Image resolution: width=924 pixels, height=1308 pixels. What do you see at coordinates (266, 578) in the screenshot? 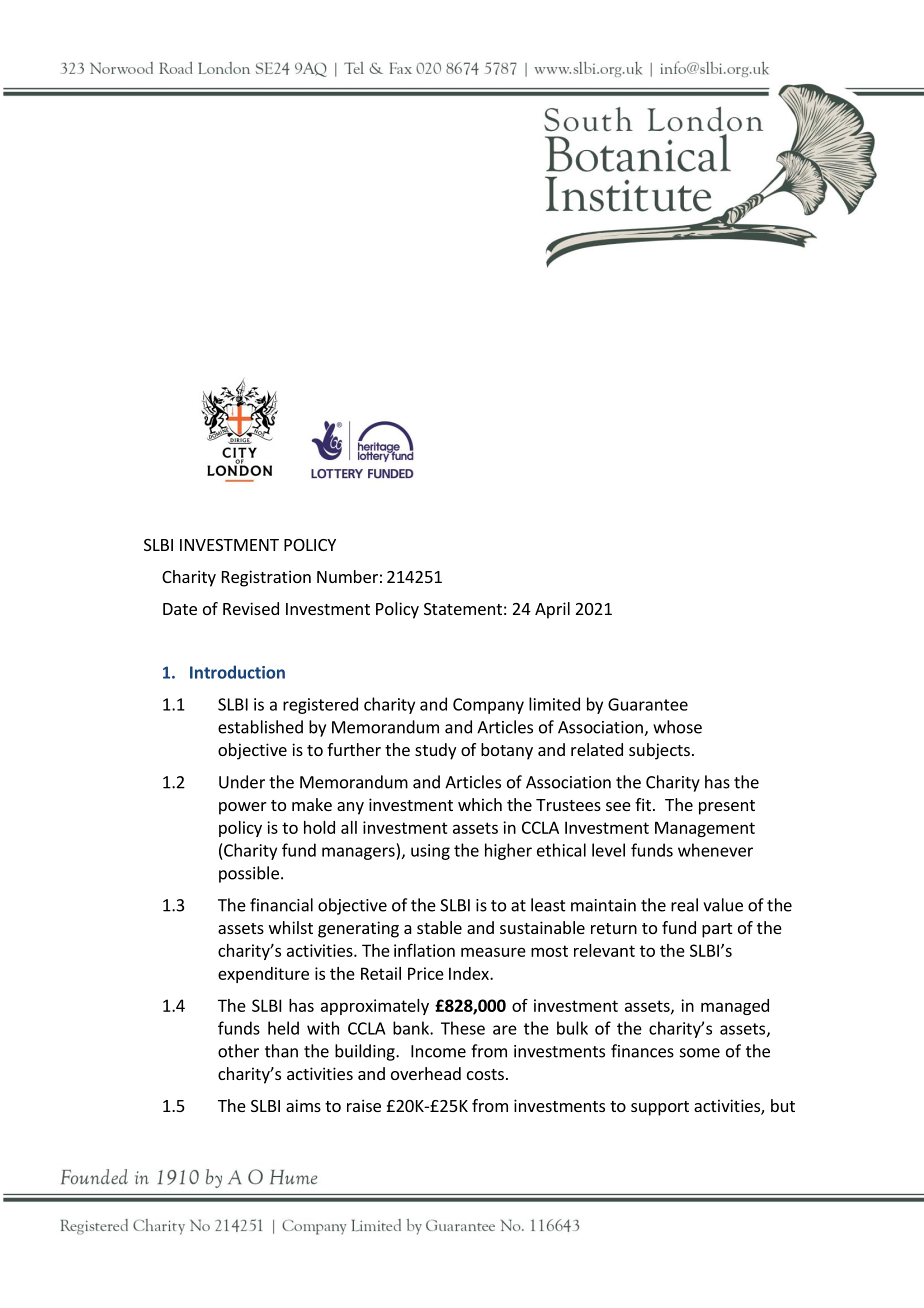
I see `Registration` at bounding box center [266, 578].
